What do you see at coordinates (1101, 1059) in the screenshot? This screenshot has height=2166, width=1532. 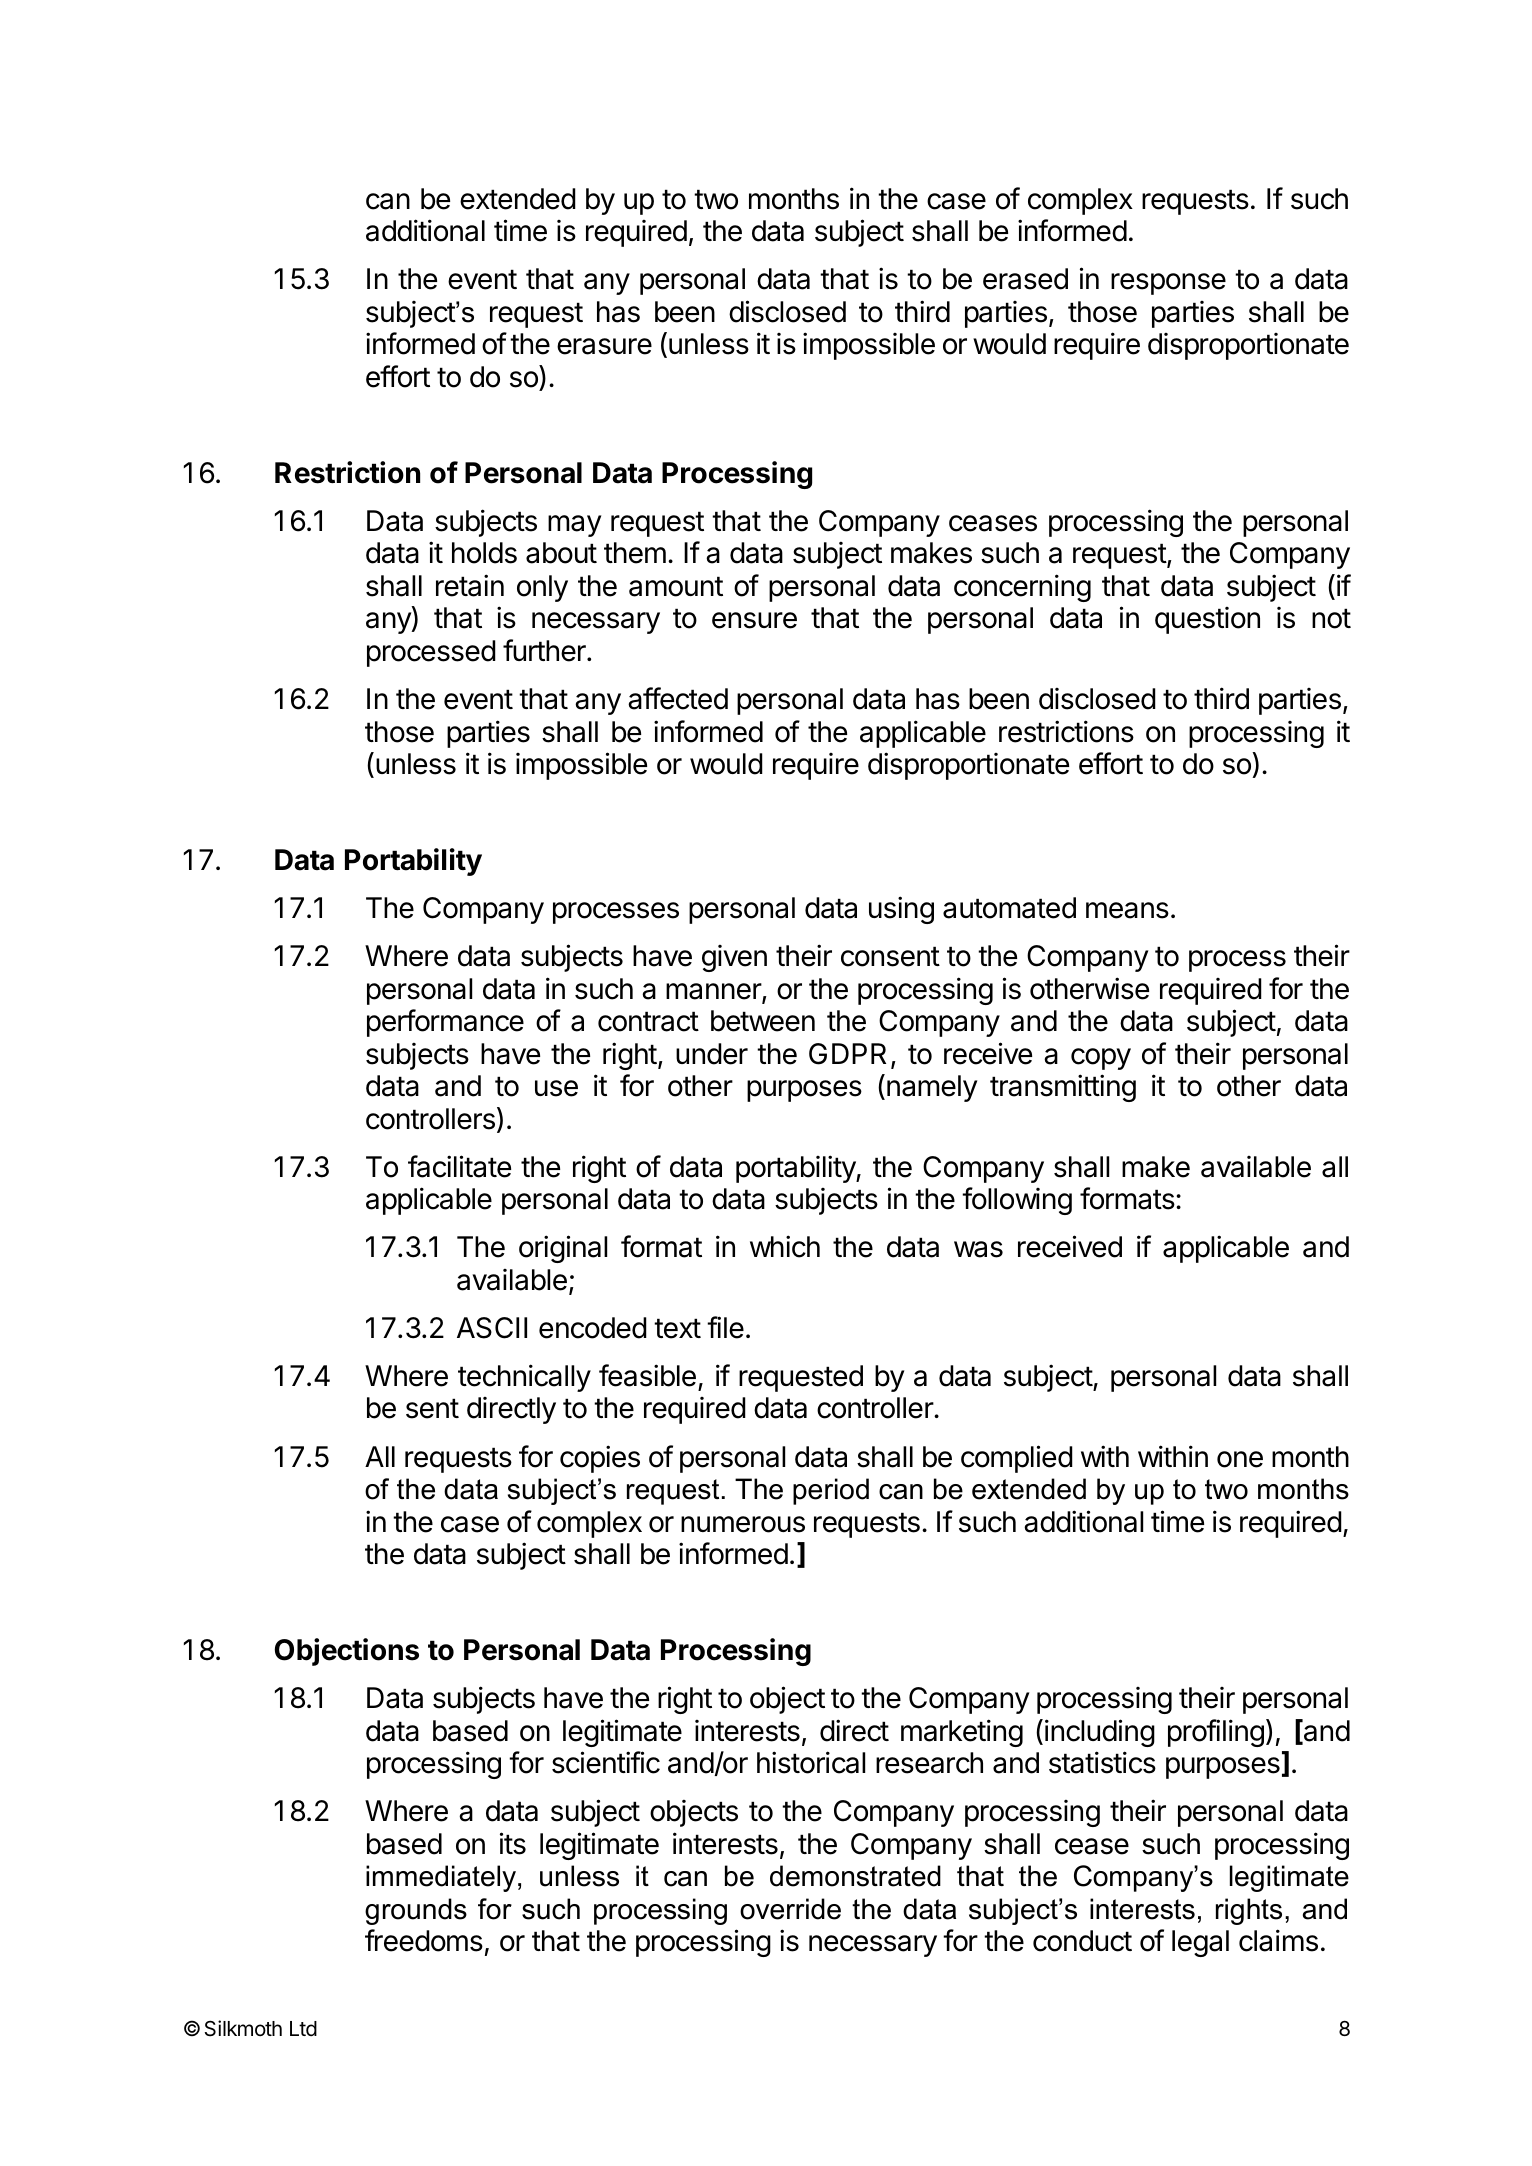 I see `copy` at bounding box center [1101, 1059].
